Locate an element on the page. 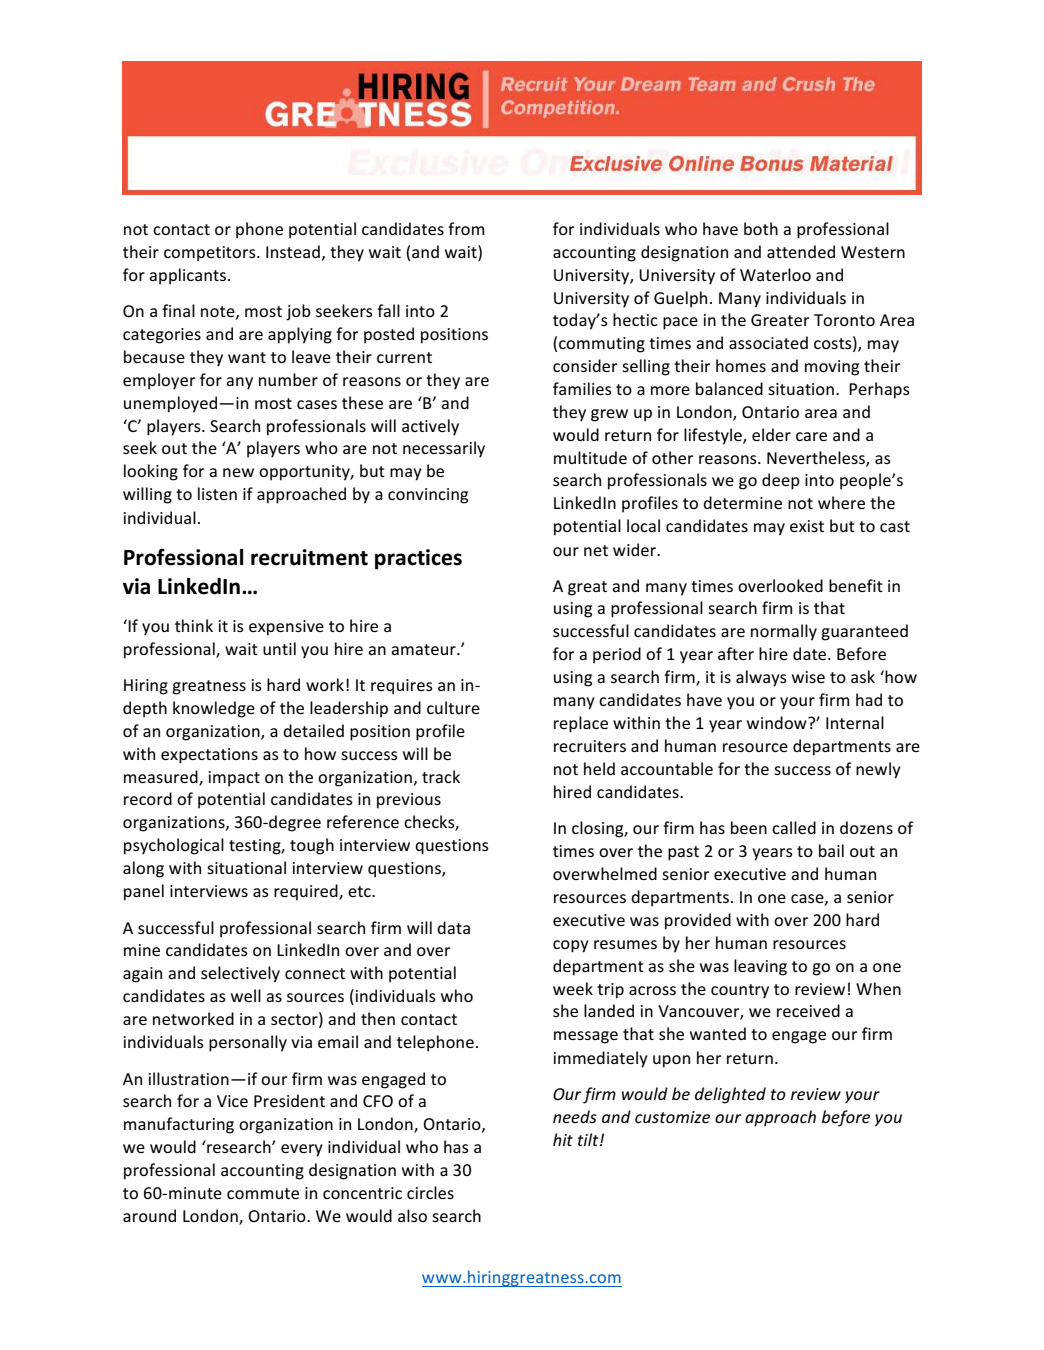 The width and height of the document is (1044, 1350). replace is located at coordinates (581, 724).
